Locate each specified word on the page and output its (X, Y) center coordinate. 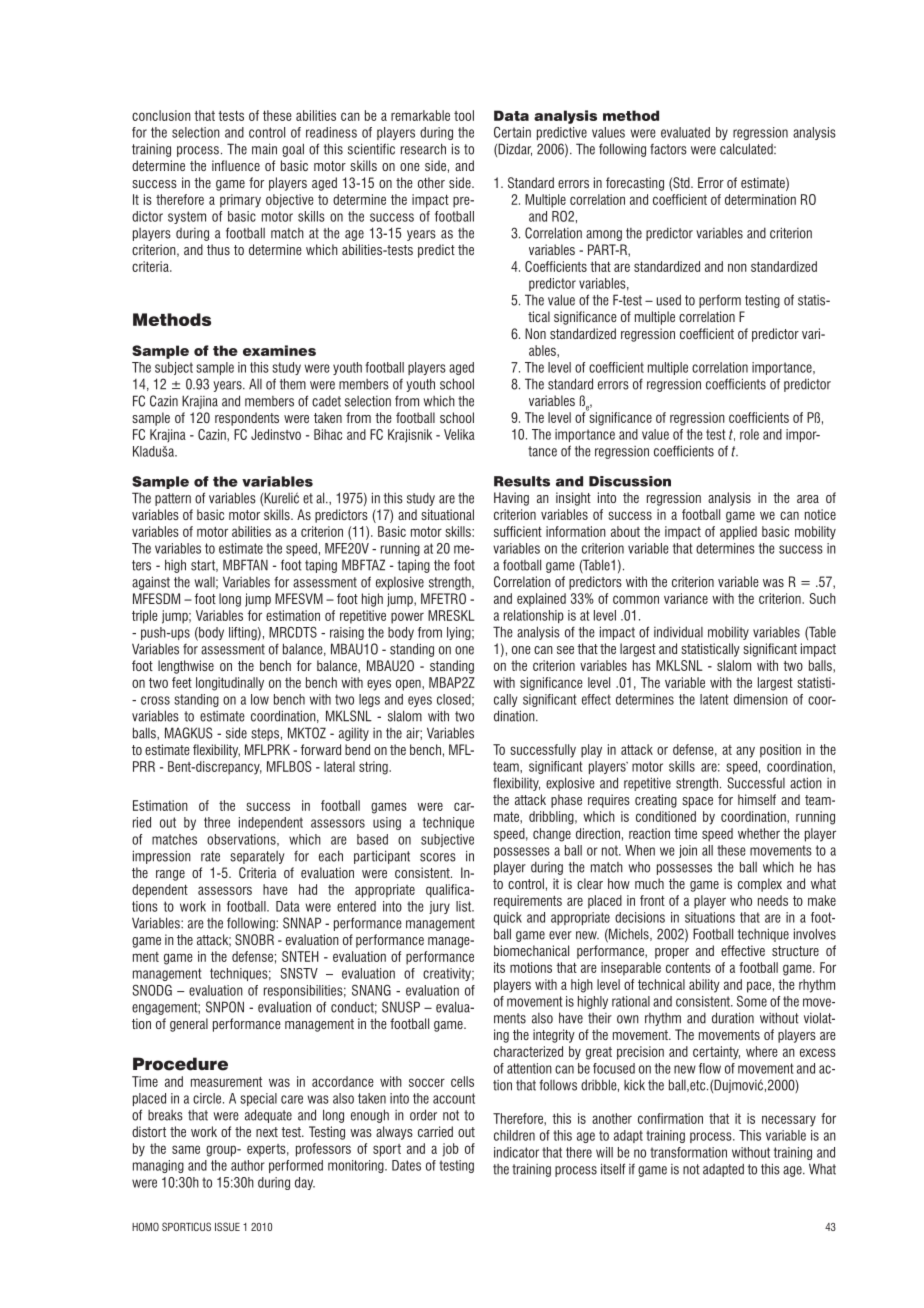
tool (464, 115)
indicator (516, 1152)
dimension (761, 699)
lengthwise (186, 667)
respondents (247, 419)
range (170, 875)
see (565, 650)
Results (522, 481)
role (749, 434)
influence (236, 165)
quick (508, 918)
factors (668, 149)
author (248, 1165)
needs (773, 900)
